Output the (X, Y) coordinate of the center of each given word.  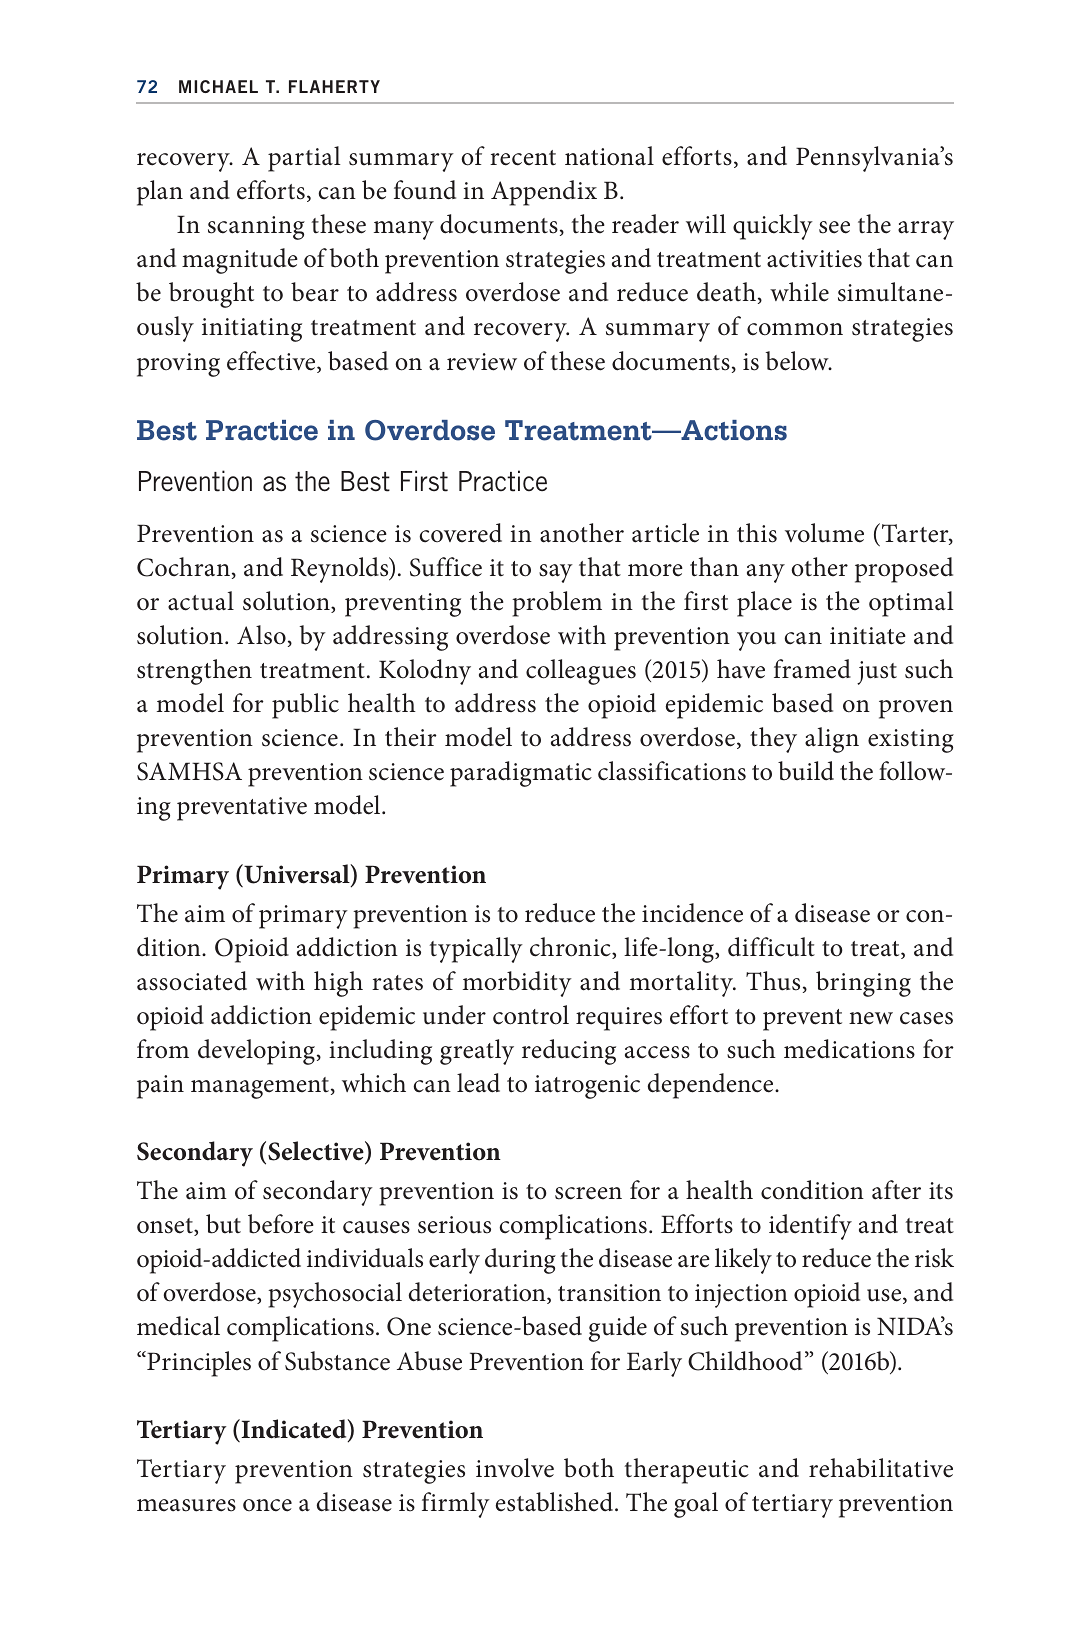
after (896, 1190)
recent (523, 158)
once (267, 1505)
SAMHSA (189, 771)
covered (460, 533)
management (260, 1088)
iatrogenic (587, 1087)
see (834, 227)
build (806, 771)
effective (272, 362)
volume (824, 533)
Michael (218, 86)
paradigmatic (521, 774)
